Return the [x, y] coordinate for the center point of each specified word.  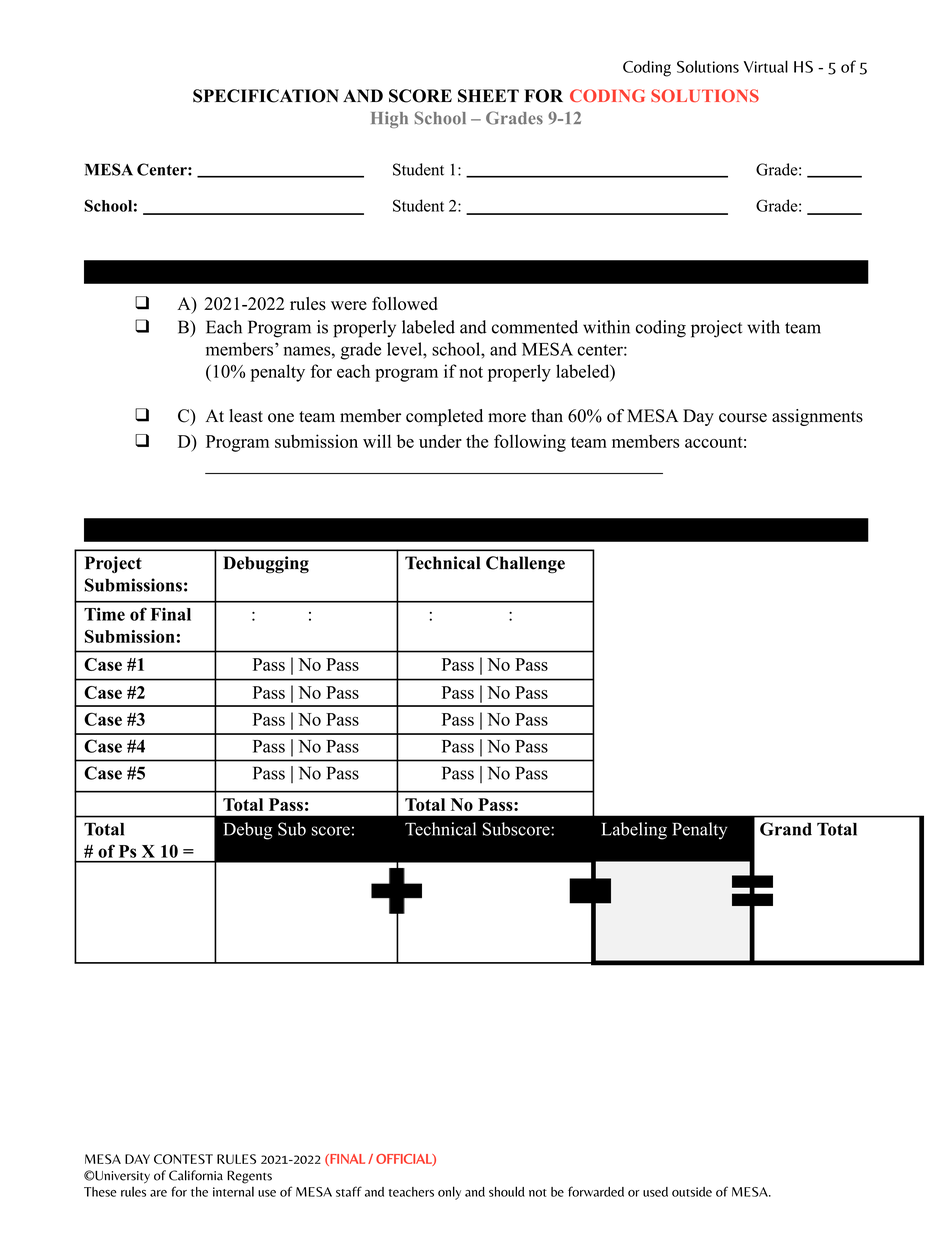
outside [692, 1192]
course [743, 418]
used [655, 1192]
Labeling [634, 831]
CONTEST [183, 1159]
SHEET [488, 96]
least [246, 416]
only [449, 1193]
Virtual [766, 66]
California [196, 1175]
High [389, 119]
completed [444, 417]
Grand [786, 829]
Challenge [525, 565]
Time [104, 614]
